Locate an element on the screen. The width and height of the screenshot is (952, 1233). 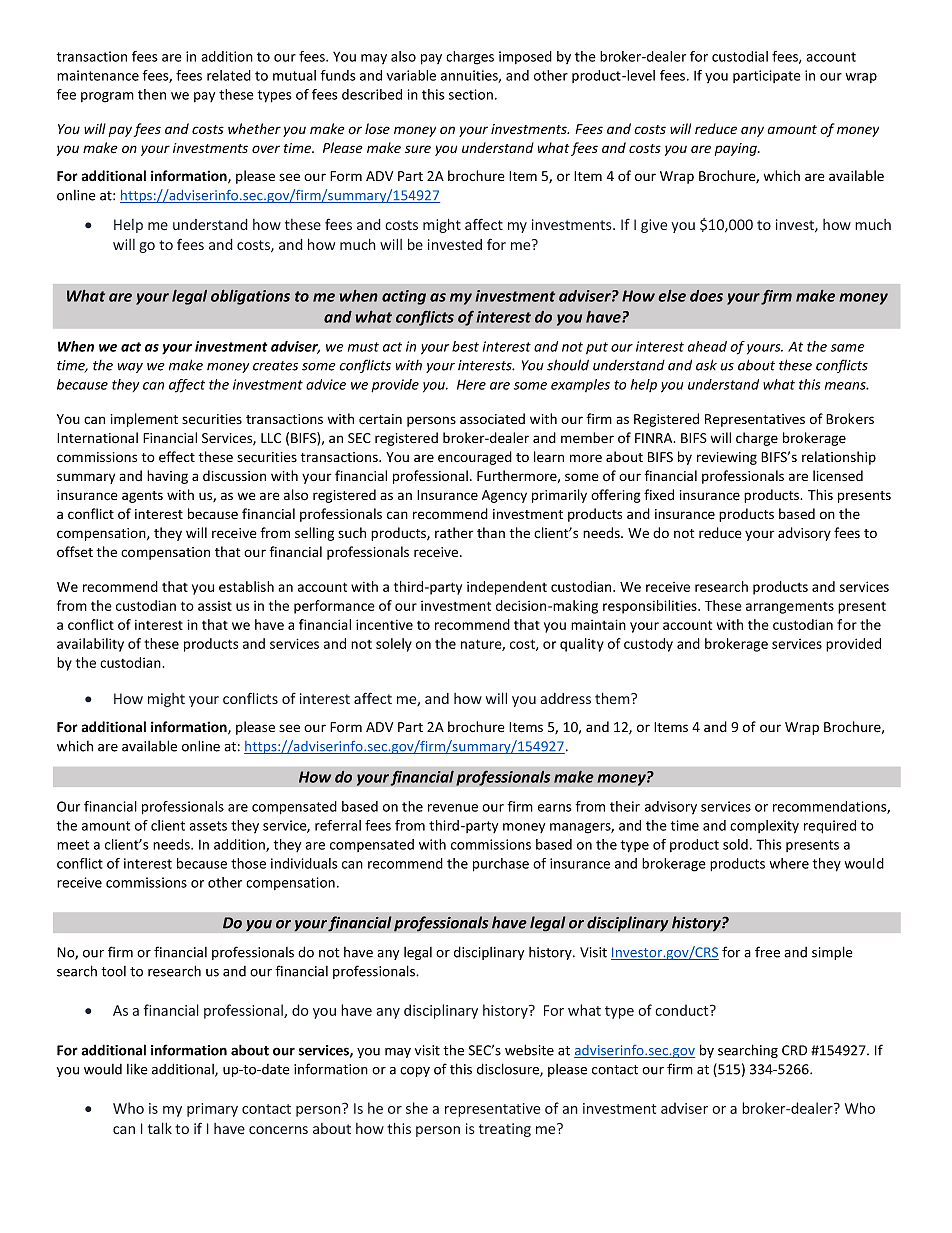
assist is located at coordinates (215, 606).
